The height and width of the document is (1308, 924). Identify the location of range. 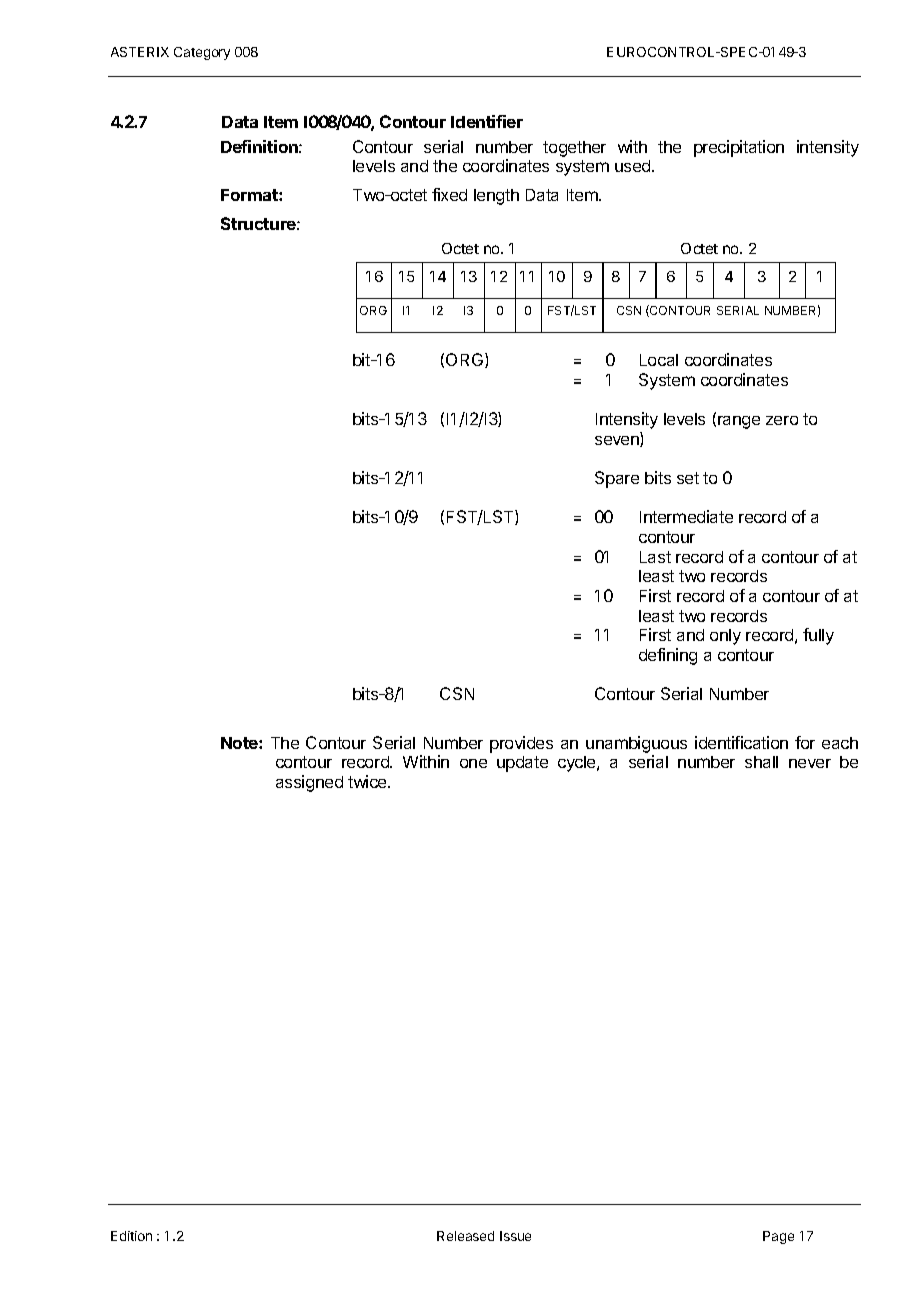
(739, 422).
